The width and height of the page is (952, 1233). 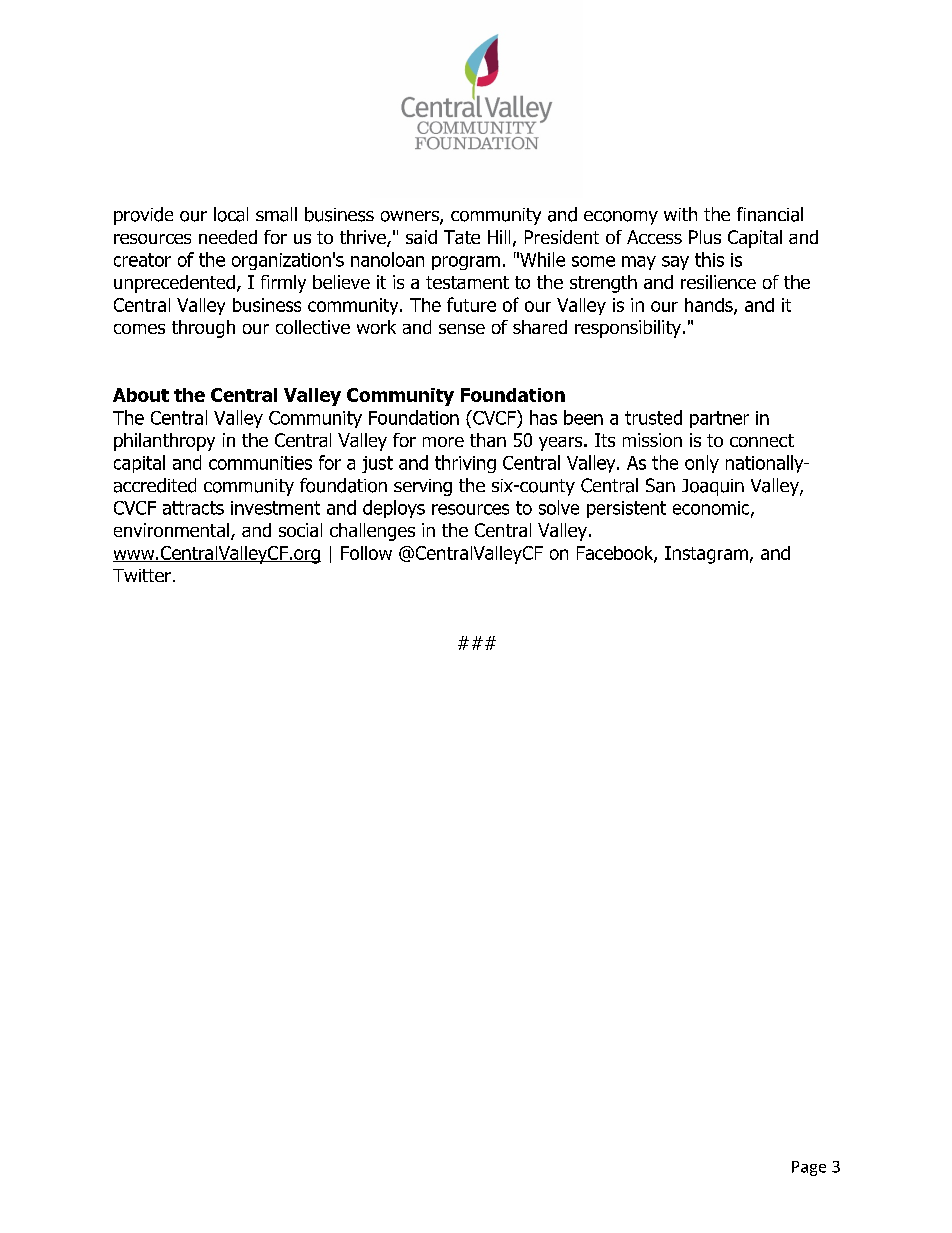 What do you see at coordinates (626, 509) in the page?
I see `persistent` at bounding box center [626, 509].
